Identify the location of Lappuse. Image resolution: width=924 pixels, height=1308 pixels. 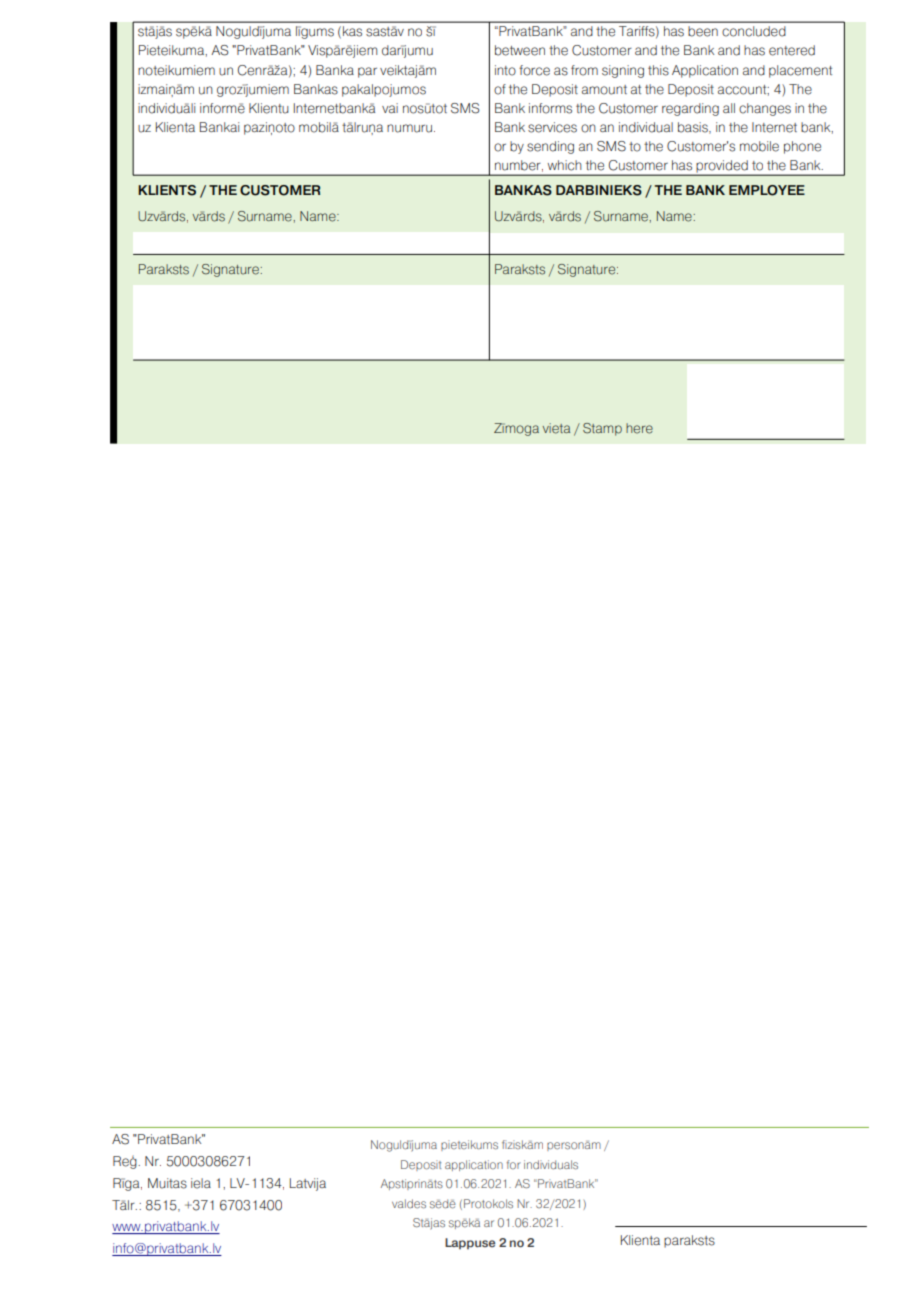
(470, 1244).
